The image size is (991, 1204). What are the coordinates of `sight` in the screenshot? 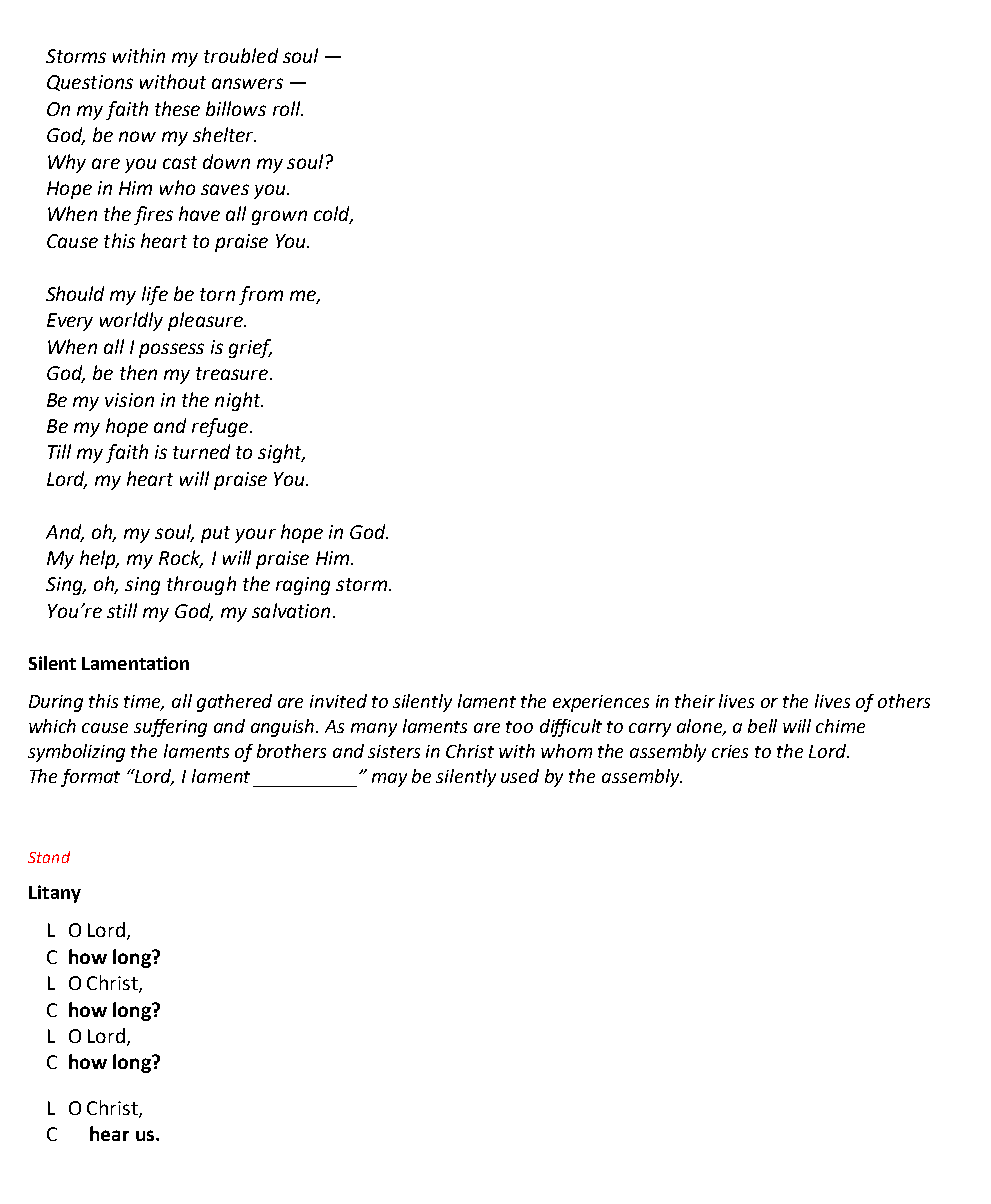 It's located at (281, 453).
